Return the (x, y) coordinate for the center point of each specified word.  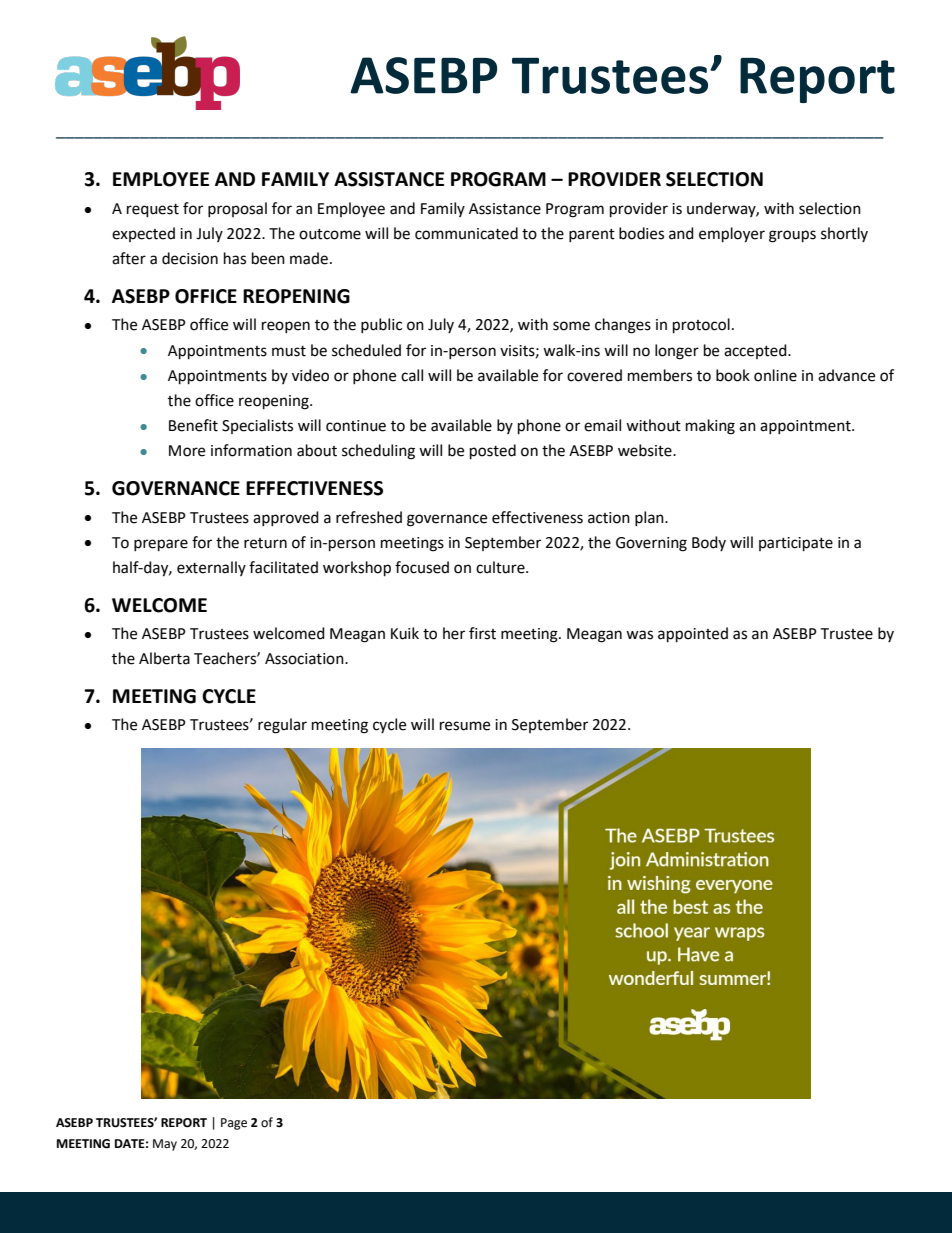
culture (501, 567)
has (235, 258)
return (265, 543)
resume (465, 726)
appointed (693, 635)
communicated (466, 233)
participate (796, 544)
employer (732, 235)
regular (282, 726)
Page (234, 1124)
